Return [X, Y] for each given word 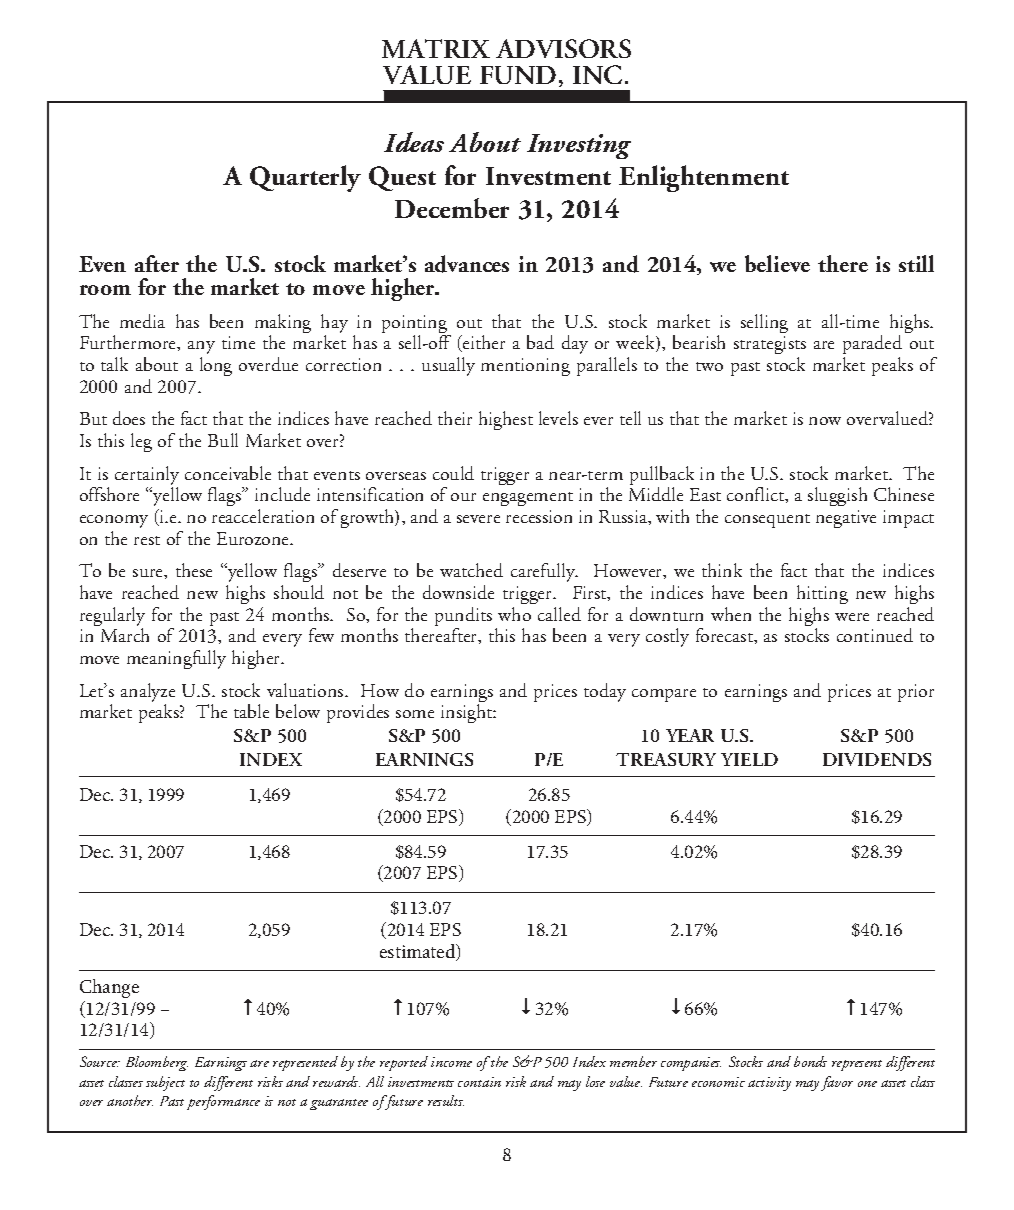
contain [479, 1082]
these [194, 570]
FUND [518, 75]
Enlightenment [704, 178]
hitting [822, 594]
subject [165, 1083]
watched [471, 570]
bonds [810, 1061]
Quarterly [305, 178]
